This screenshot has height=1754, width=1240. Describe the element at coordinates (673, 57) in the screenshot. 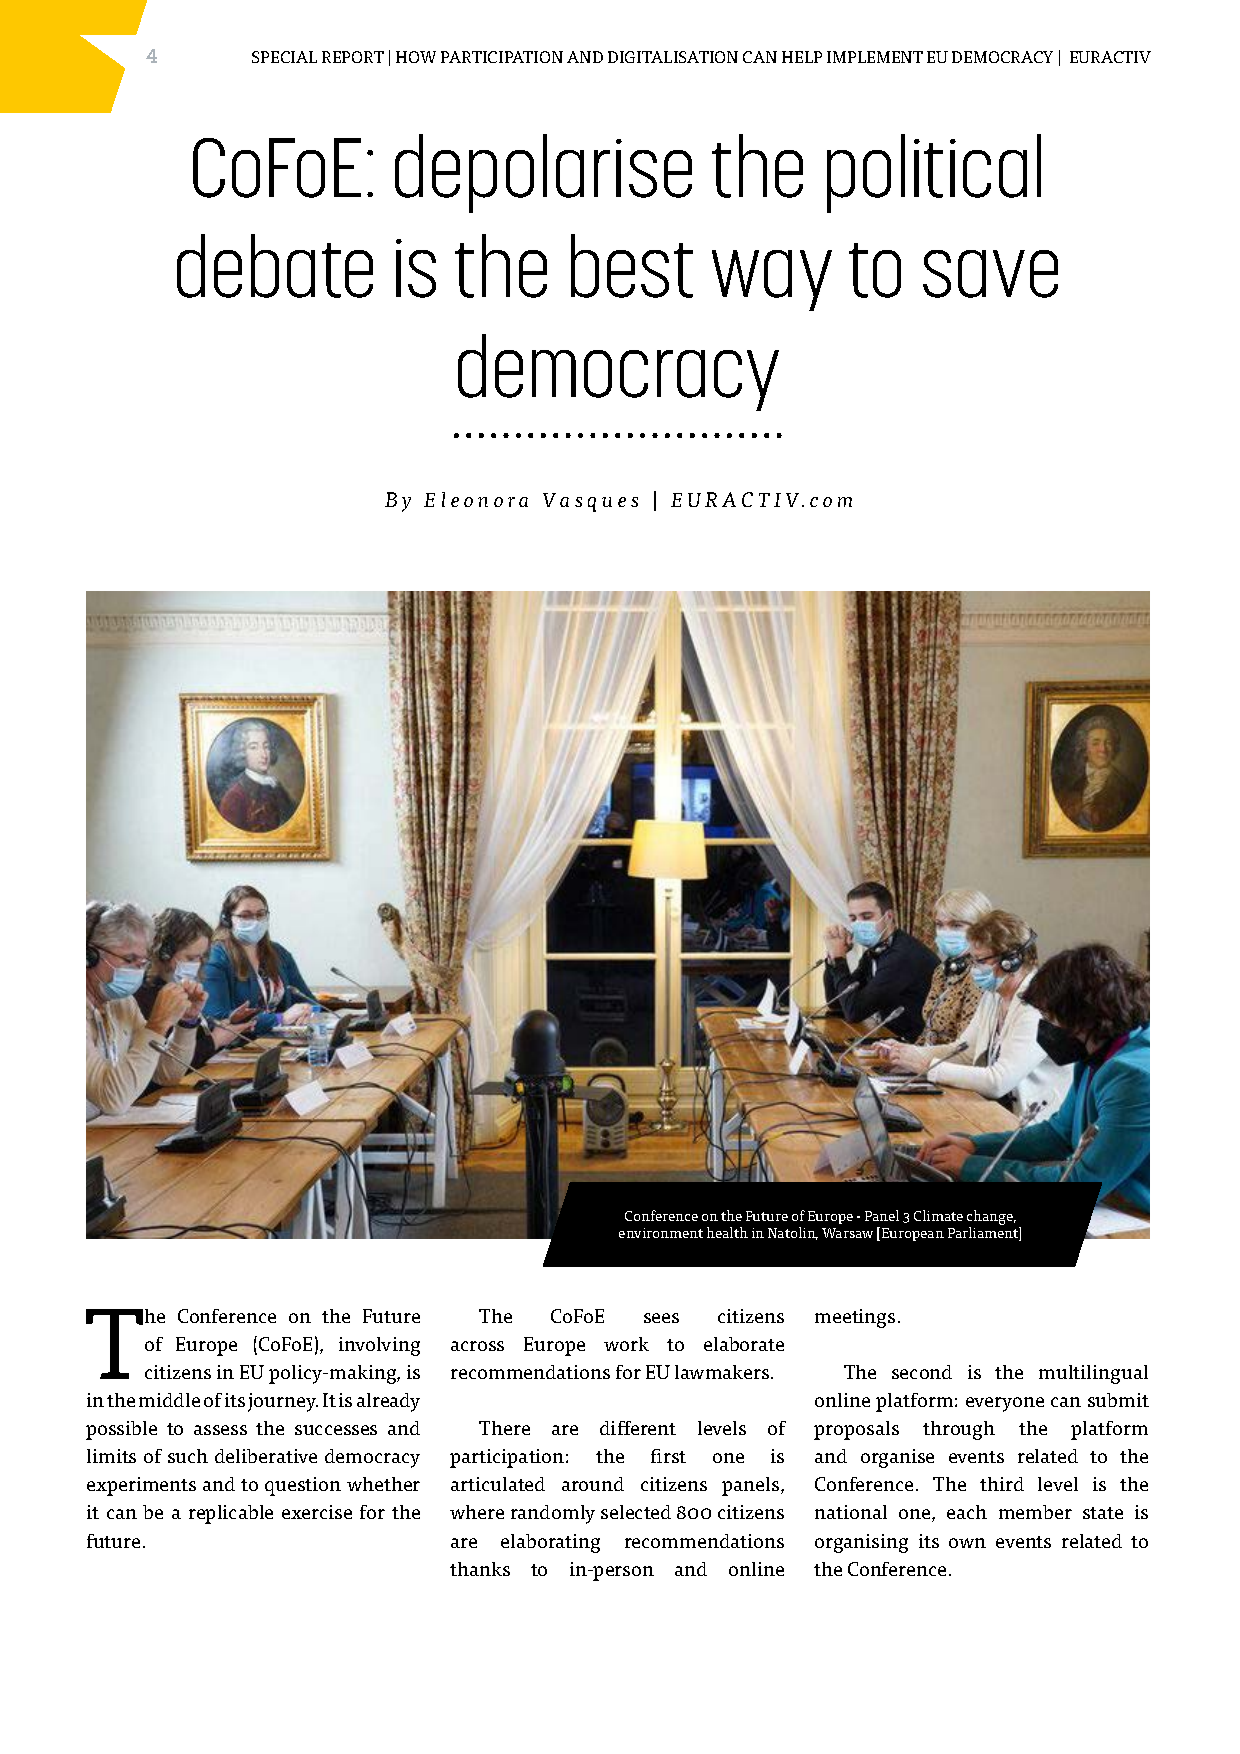

I see `DIGITALISATION` at that location.
